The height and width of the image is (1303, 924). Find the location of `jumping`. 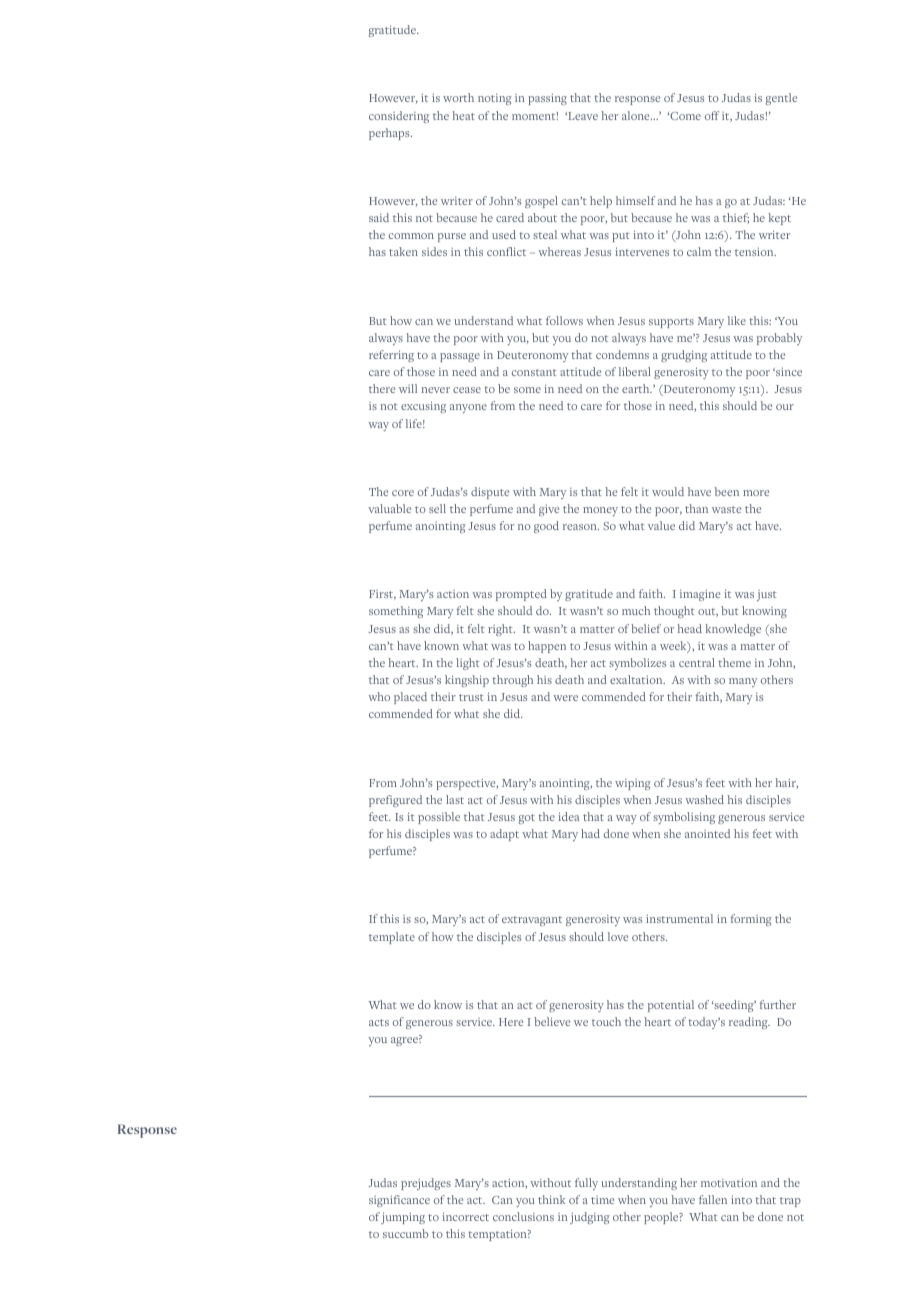

jumping is located at coordinates (403, 1218).
